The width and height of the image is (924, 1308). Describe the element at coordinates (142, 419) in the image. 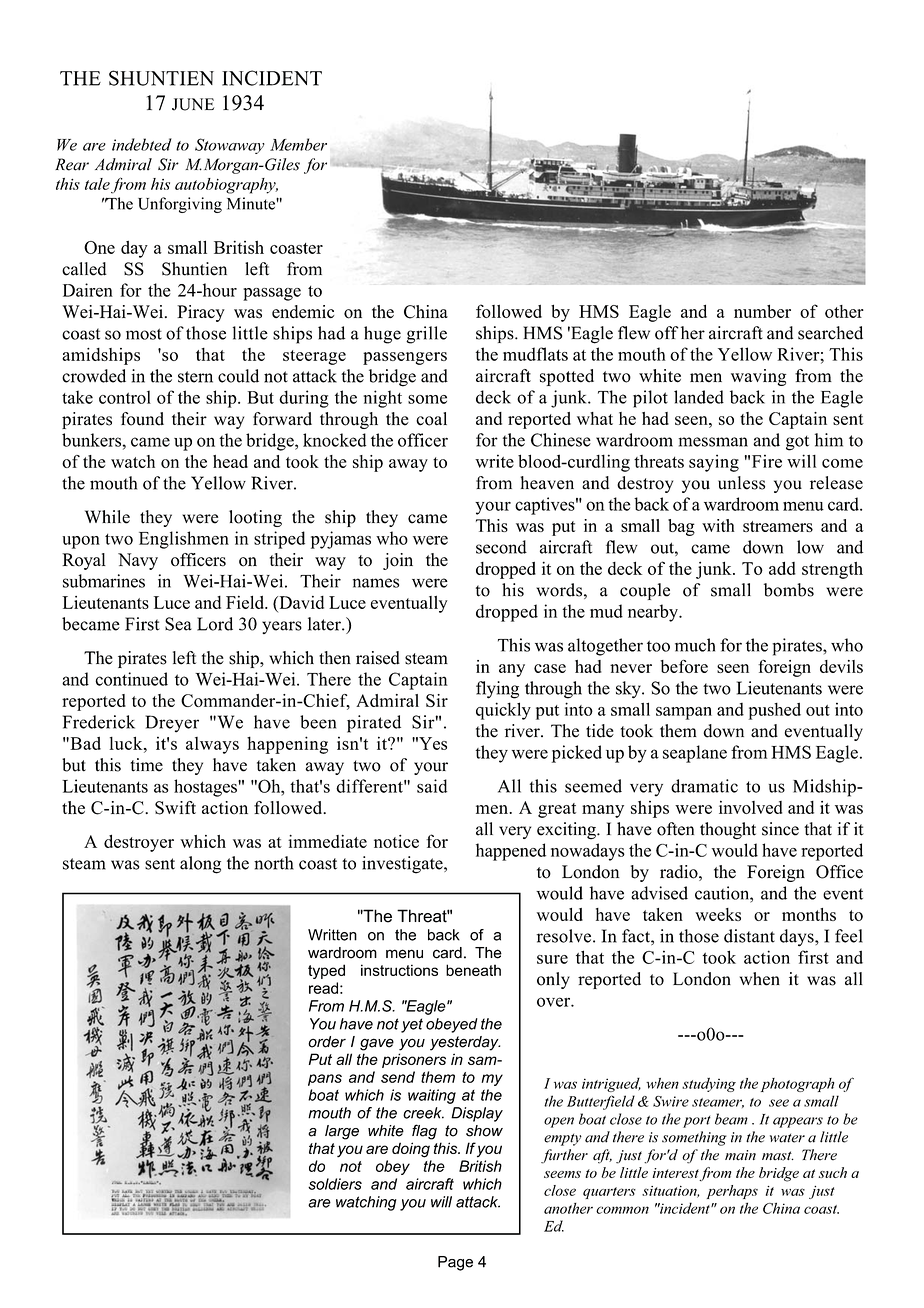

I see `found` at that location.
